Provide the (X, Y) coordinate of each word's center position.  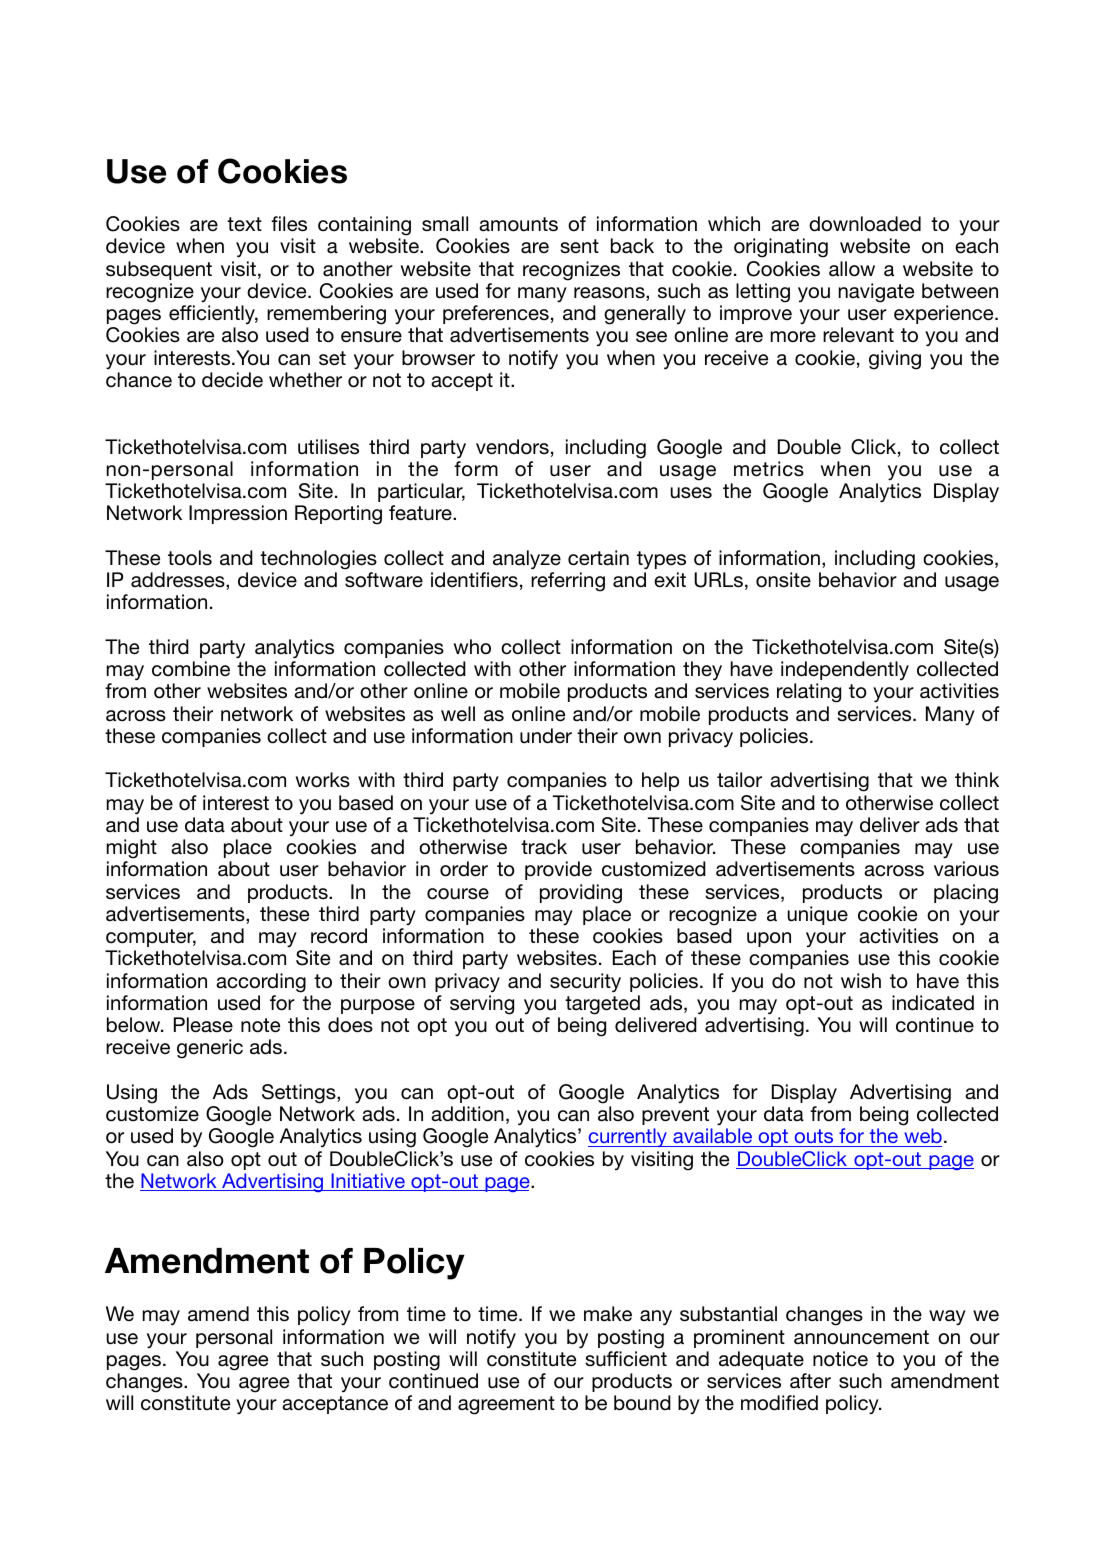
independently (845, 670)
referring (568, 582)
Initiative (368, 1182)
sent (579, 246)
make (608, 1313)
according (261, 983)
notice (840, 1359)
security (585, 982)
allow (852, 269)
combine (191, 668)
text (244, 224)
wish (861, 981)
